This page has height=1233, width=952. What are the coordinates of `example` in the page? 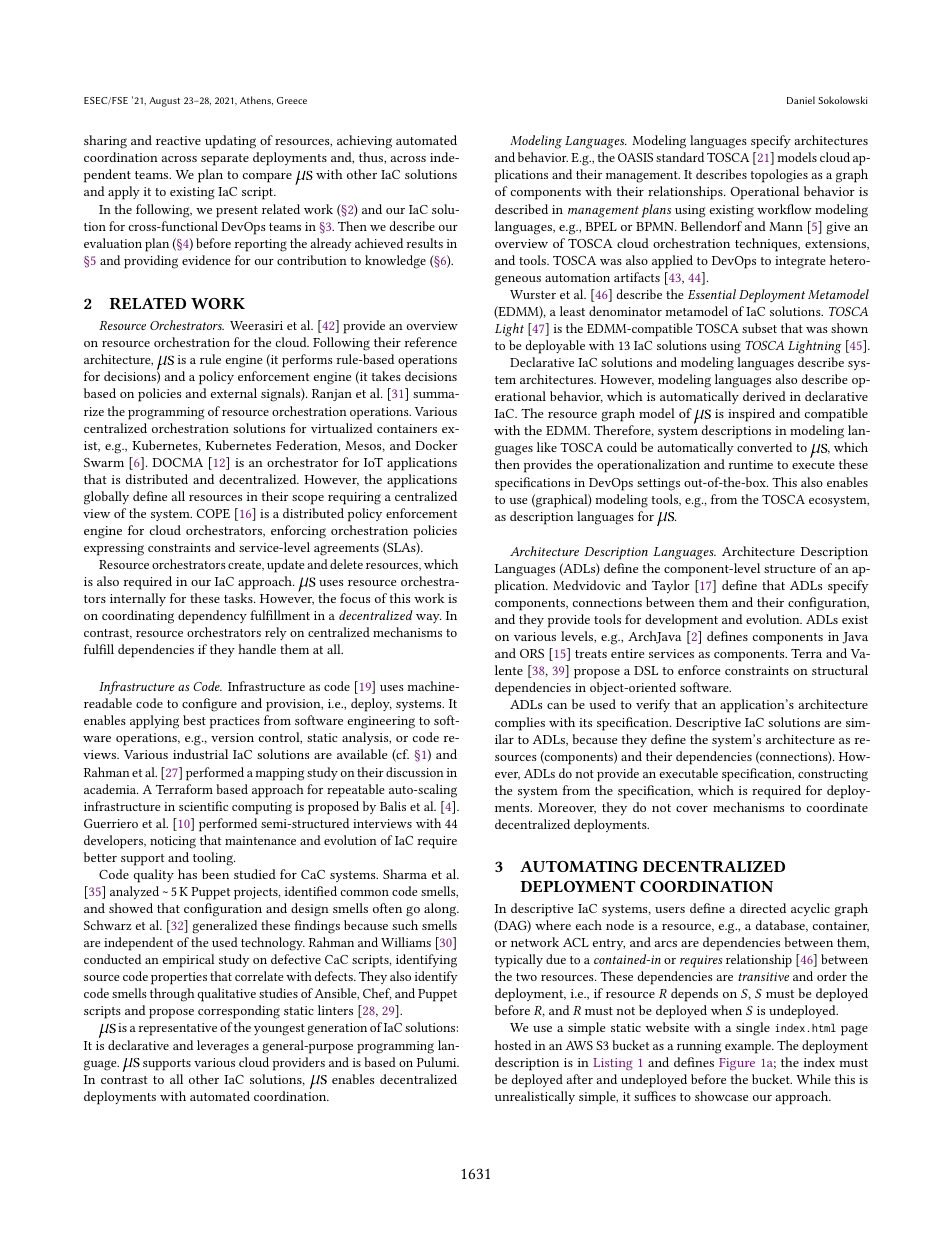 It's located at (749, 1047).
